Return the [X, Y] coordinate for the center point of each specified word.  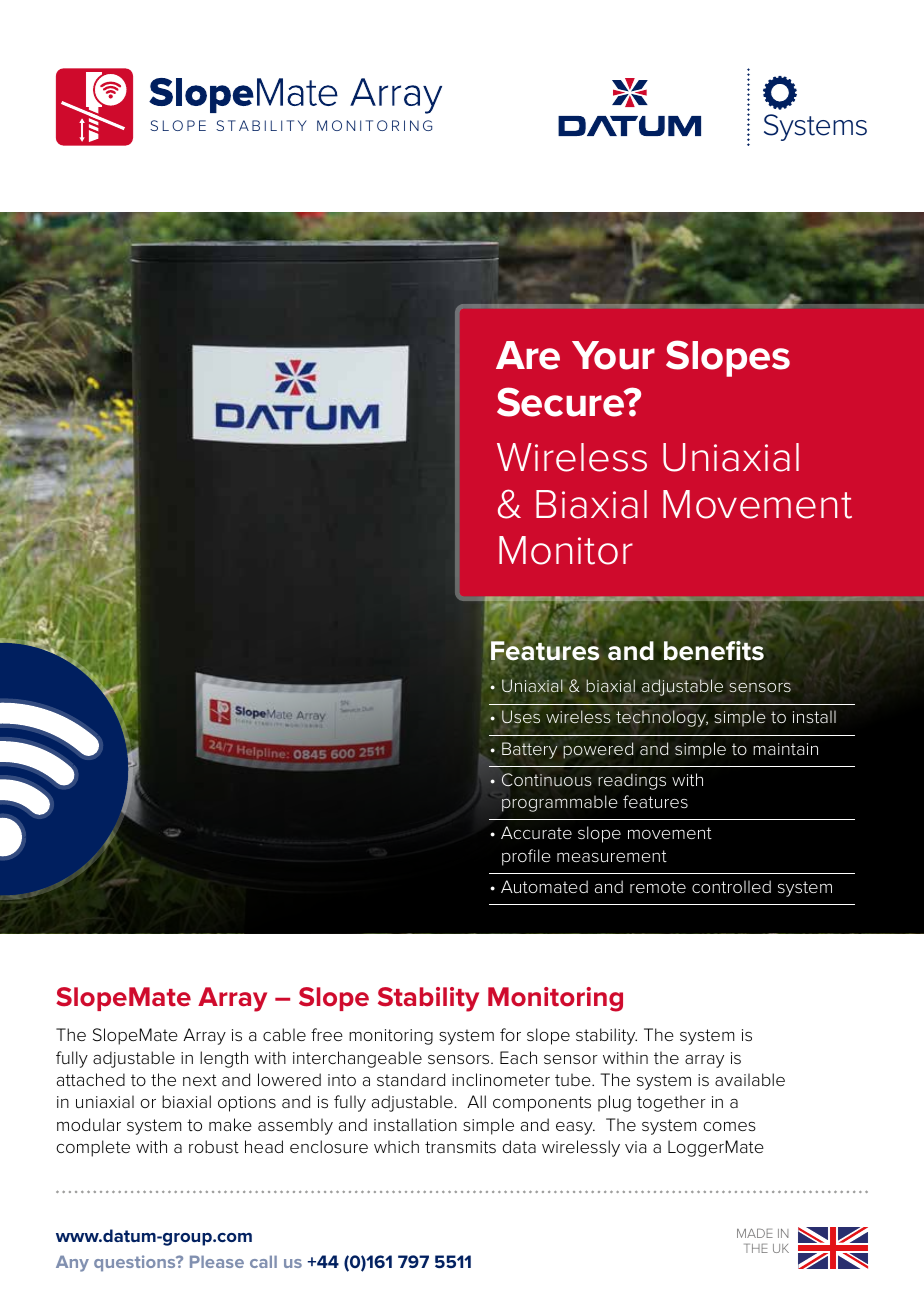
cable [284, 1034]
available [750, 1079]
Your [613, 355]
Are [528, 355]
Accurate [536, 832]
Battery [529, 750]
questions [136, 1263]
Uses [521, 716]
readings [632, 781]
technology [662, 718]
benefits [714, 651]
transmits [460, 1147]
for [510, 1034]
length [224, 1059]
